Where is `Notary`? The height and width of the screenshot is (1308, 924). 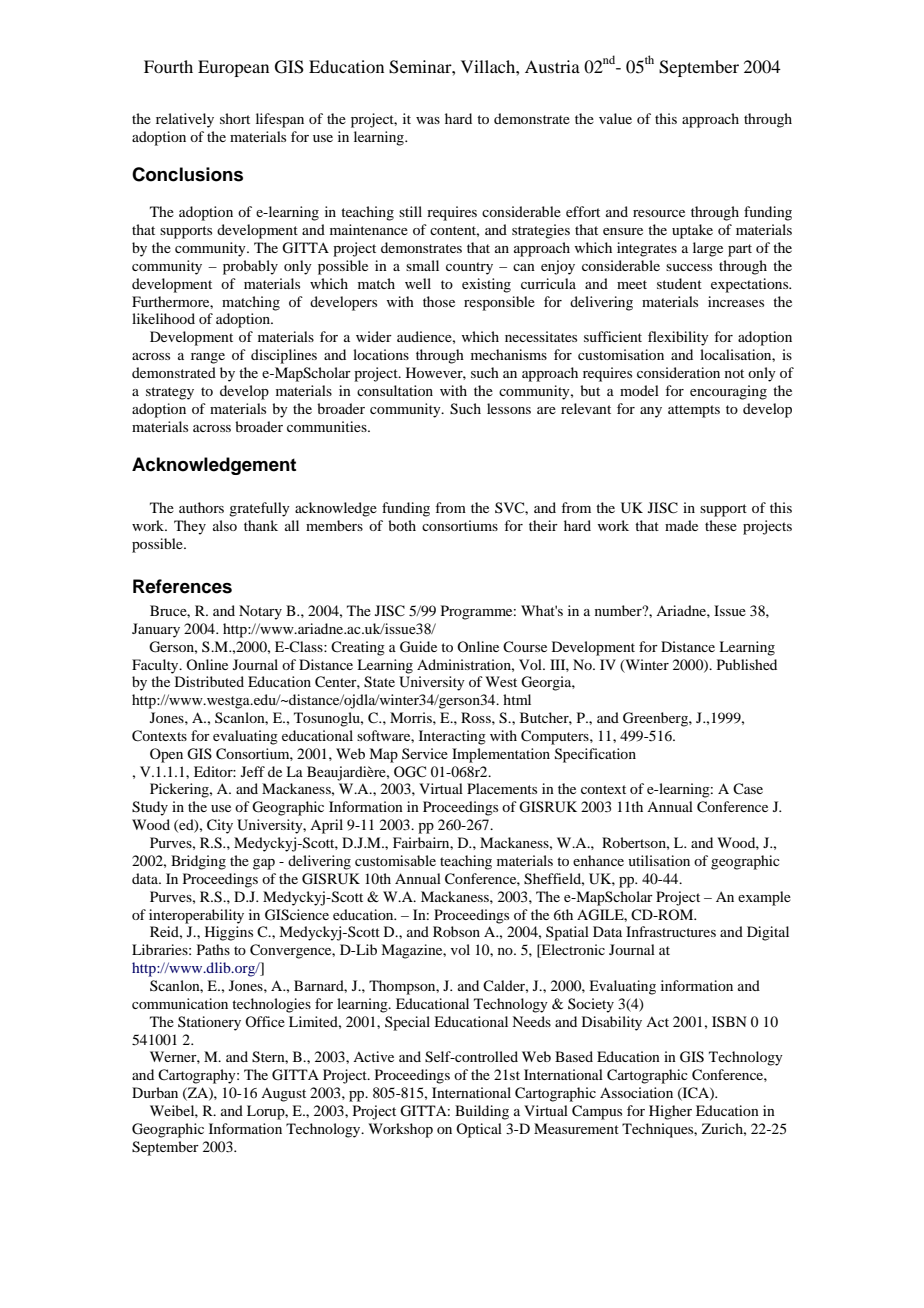 Notary is located at coordinates (260, 612).
